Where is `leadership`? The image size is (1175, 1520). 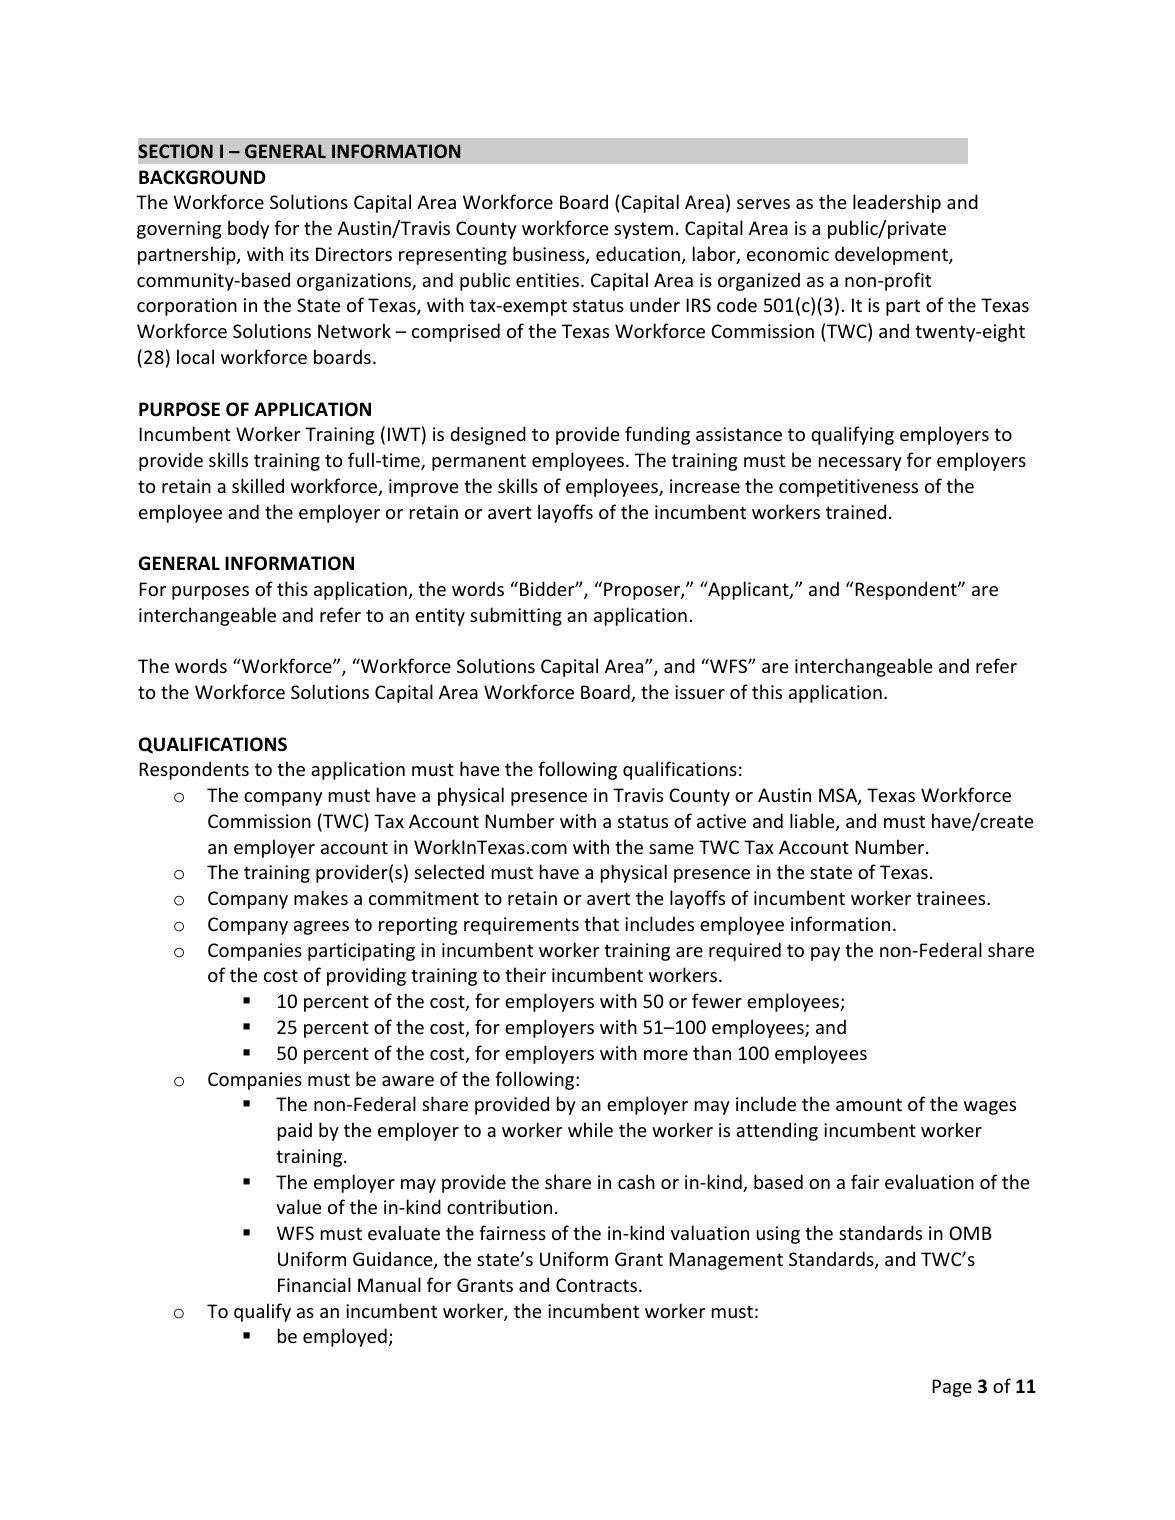
leadership is located at coordinates (897, 203).
